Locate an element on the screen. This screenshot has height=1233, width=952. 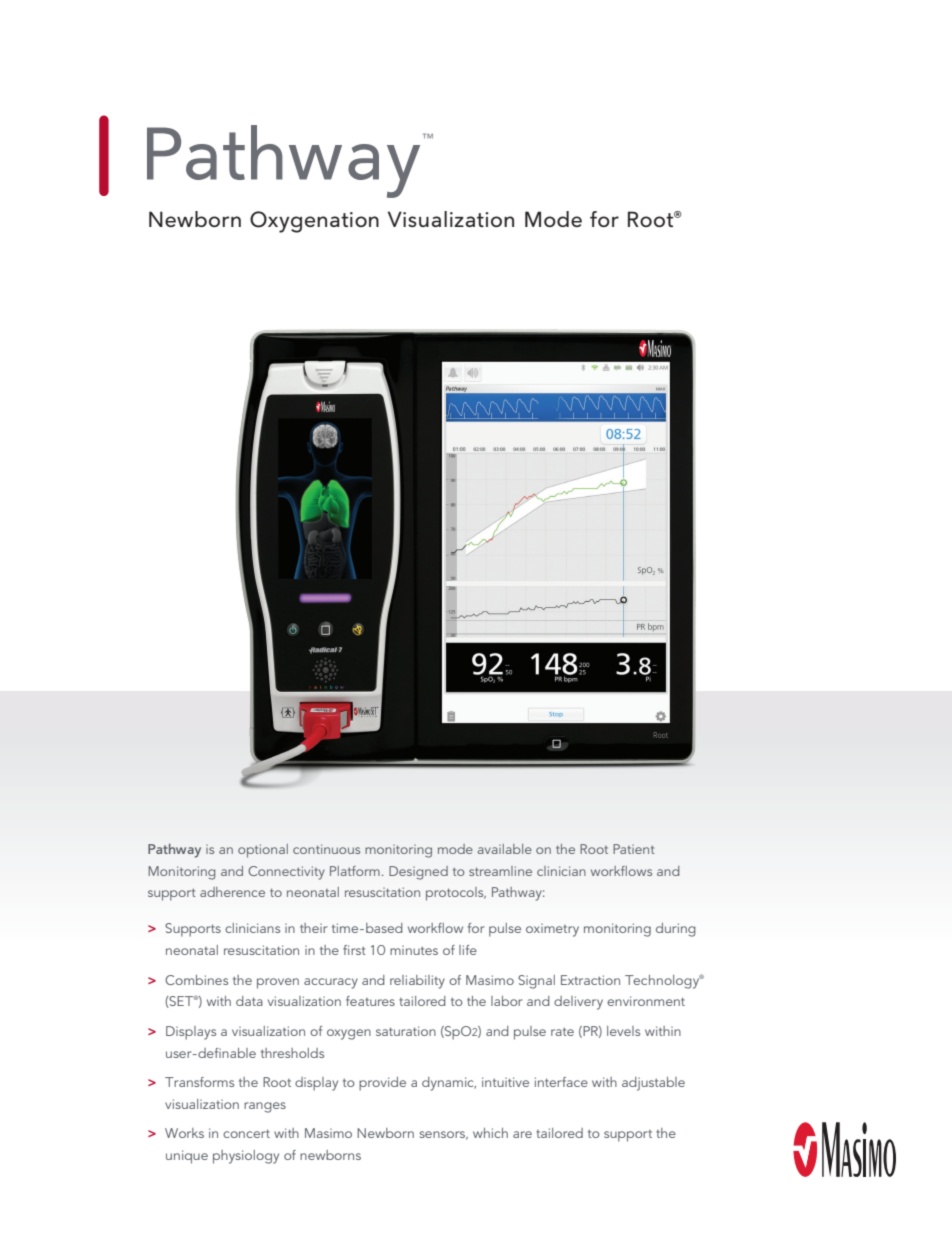
Combines is located at coordinates (196, 980).
